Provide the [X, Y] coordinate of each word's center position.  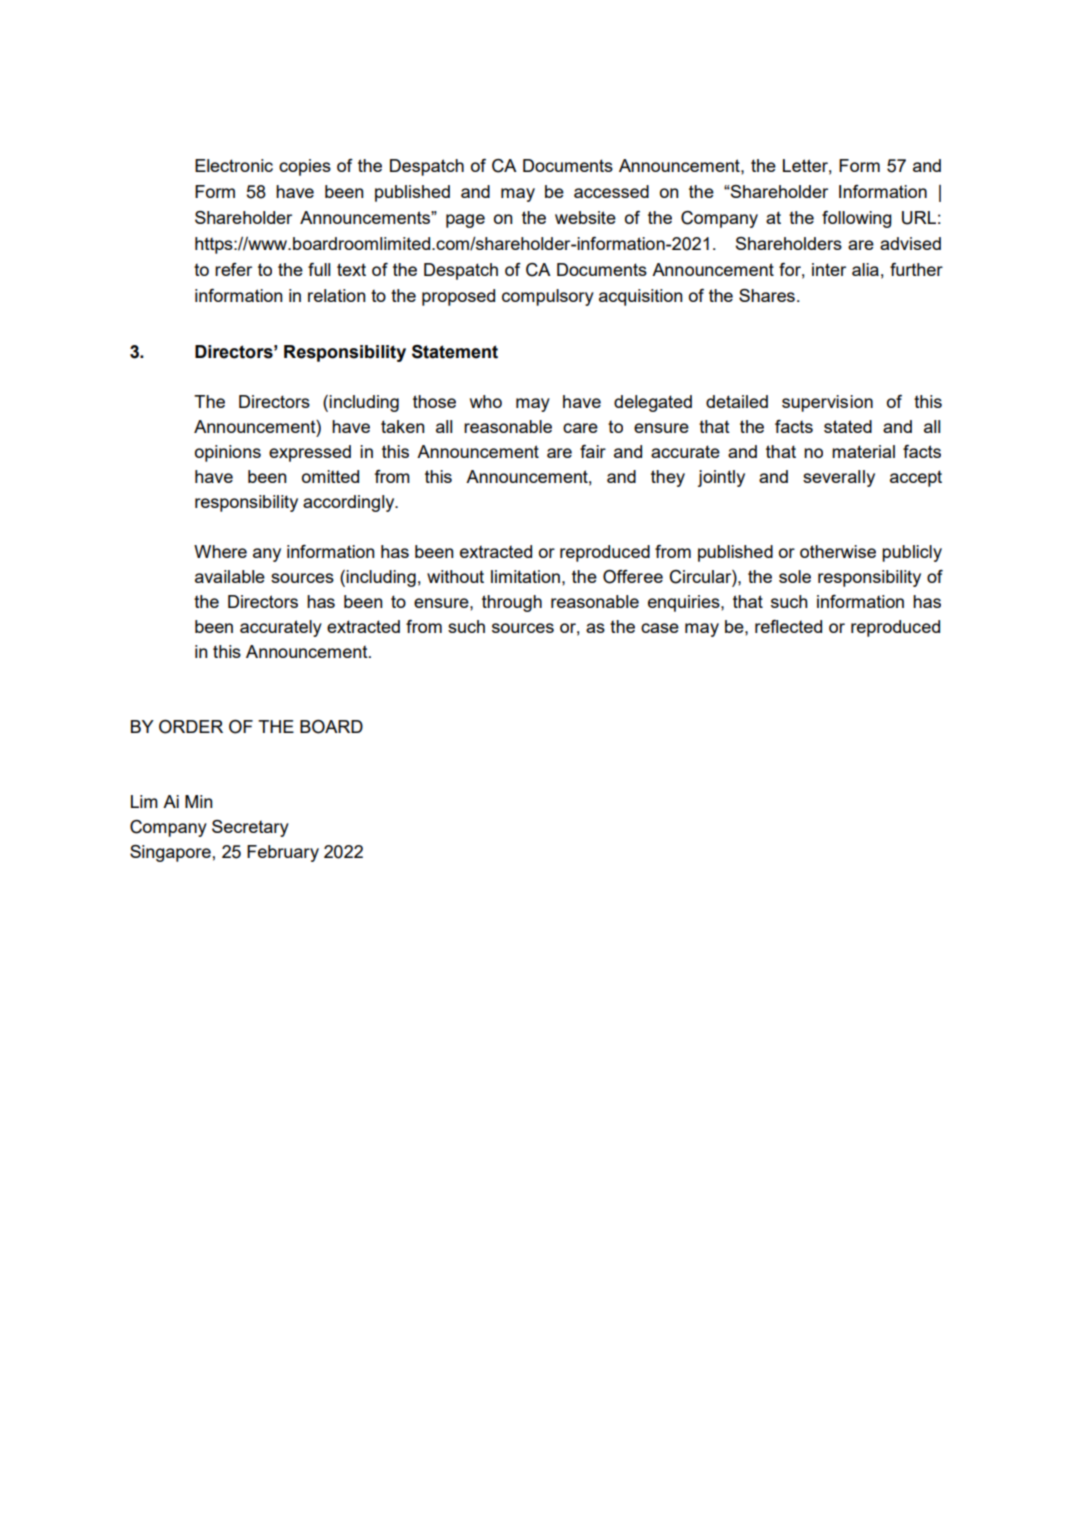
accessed [611, 191]
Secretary [250, 828]
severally [839, 478]
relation [336, 295]
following [857, 219]
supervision [827, 403]
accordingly [350, 503]
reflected [788, 626]
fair [593, 451]
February [283, 853]
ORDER [191, 727]
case [660, 628]
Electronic [234, 165]
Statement [455, 352]
